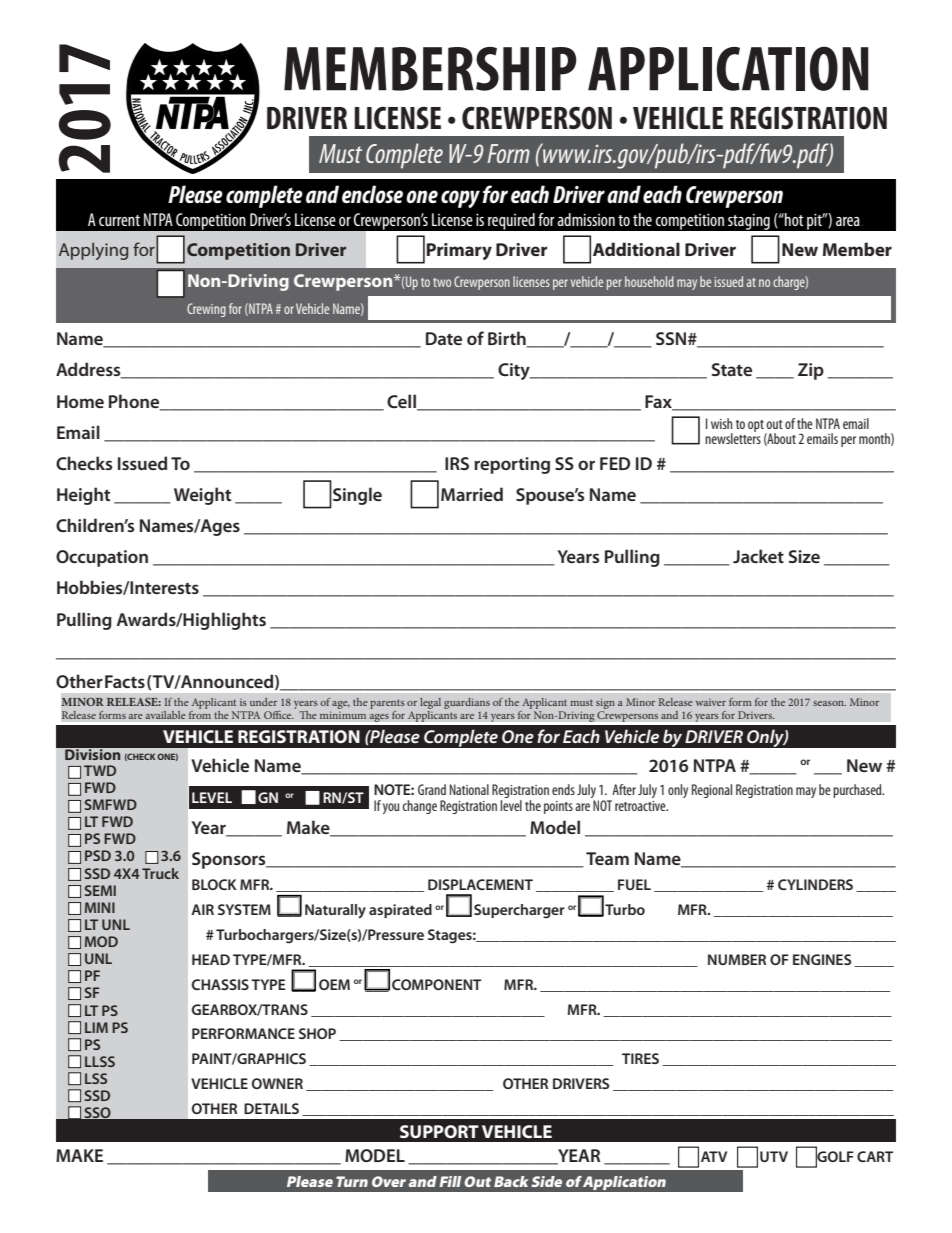  What do you see at coordinates (460, 199) in the page?
I see `copy` at bounding box center [460, 199].
